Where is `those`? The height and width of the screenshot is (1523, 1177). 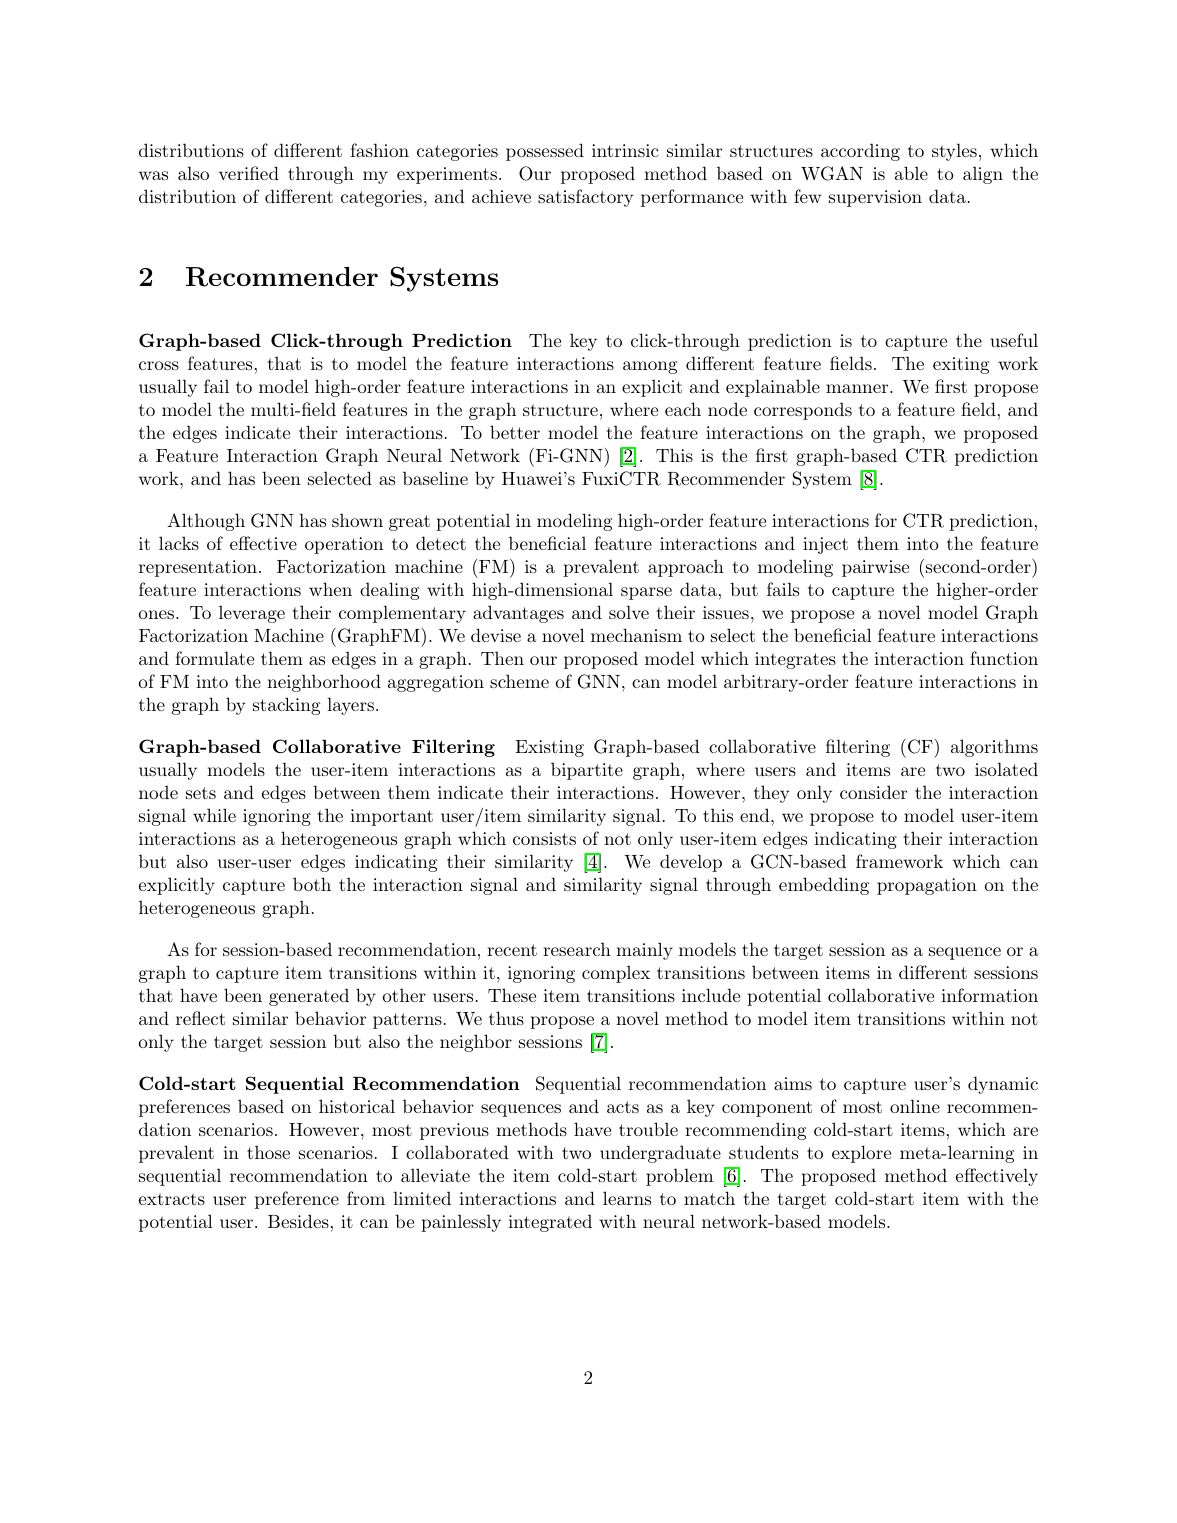 those is located at coordinates (268, 1152).
